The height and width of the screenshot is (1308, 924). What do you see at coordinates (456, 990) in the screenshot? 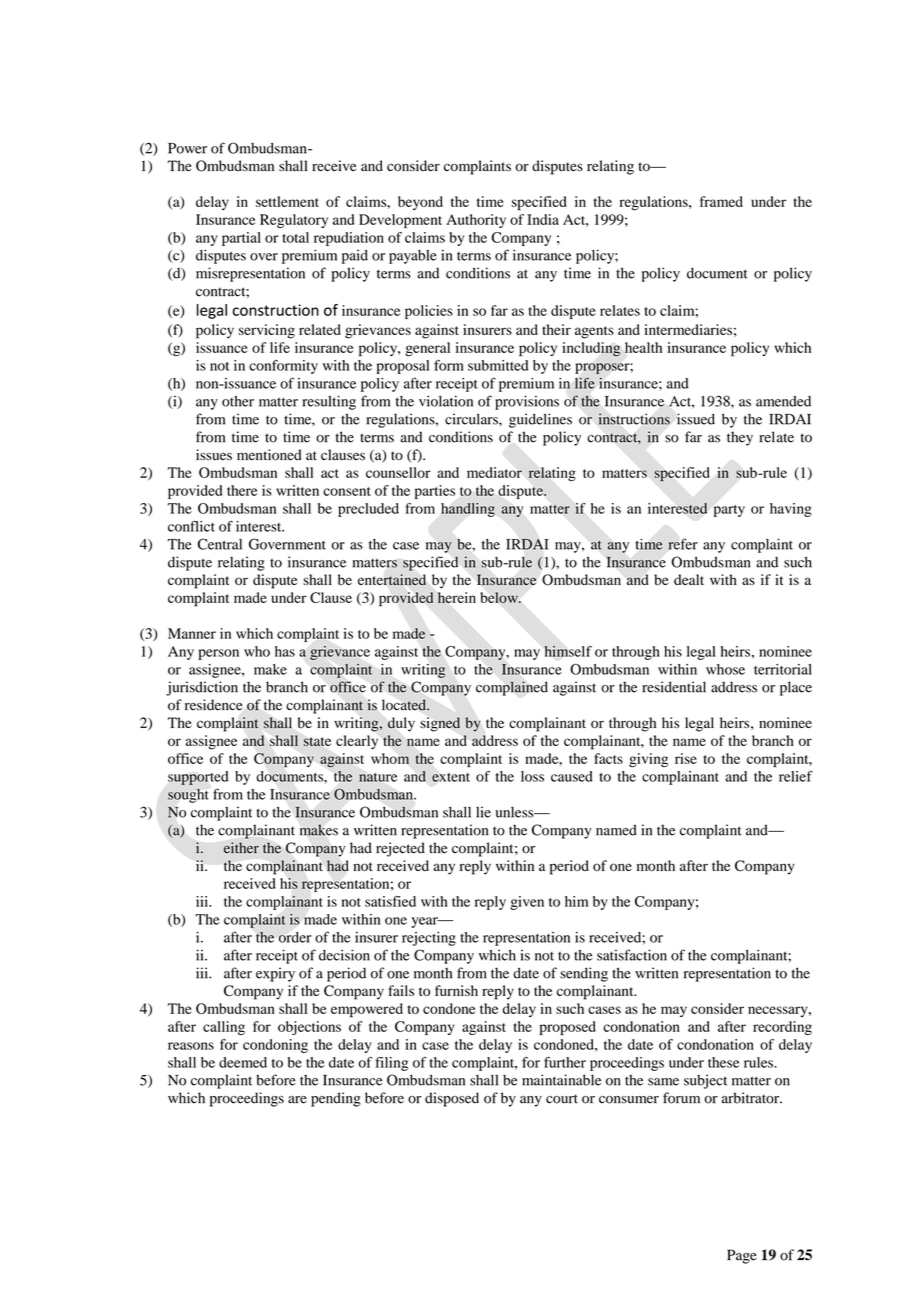
I see `furnish` at bounding box center [456, 990].
